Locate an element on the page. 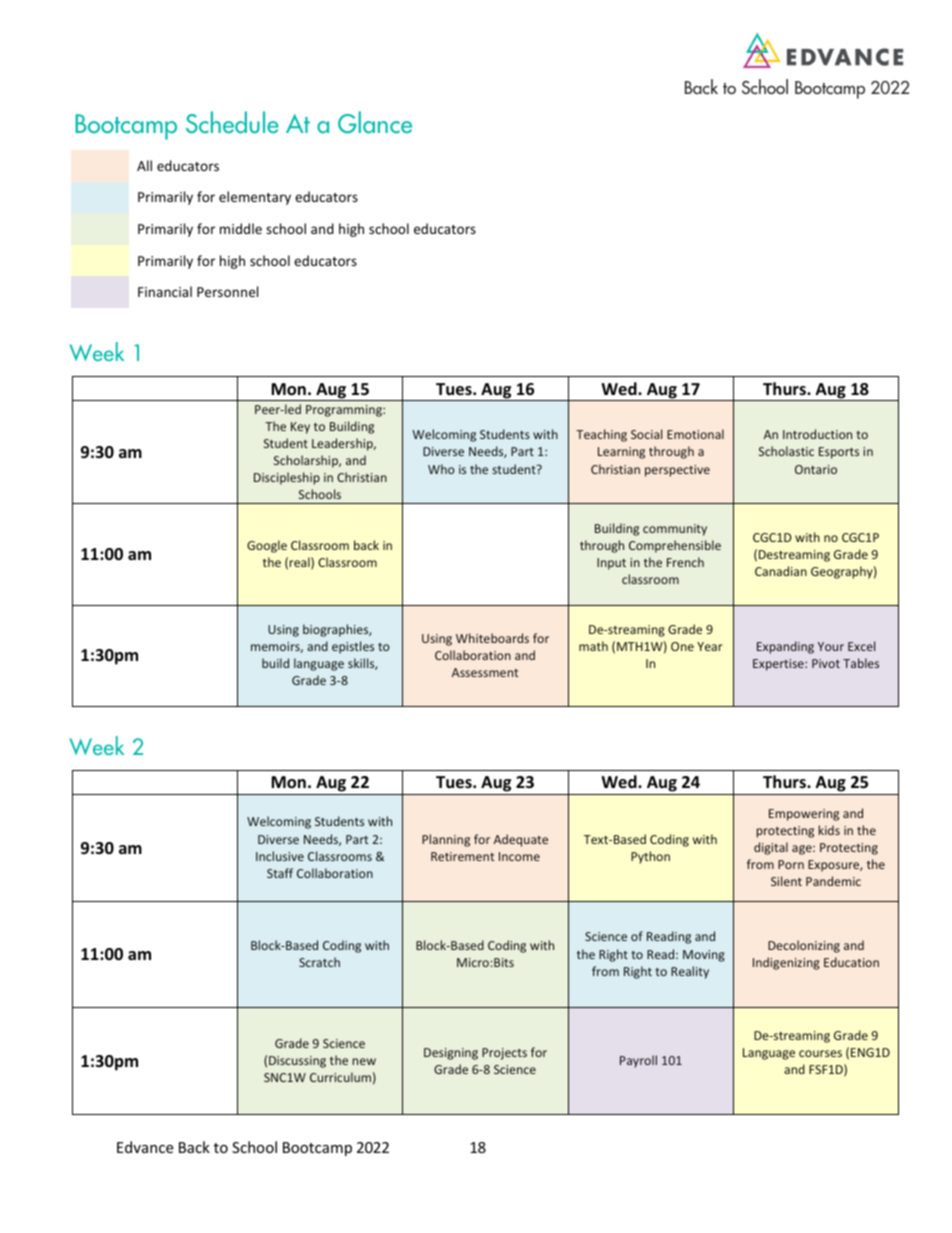  courses is located at coordinates (820, 1053).
